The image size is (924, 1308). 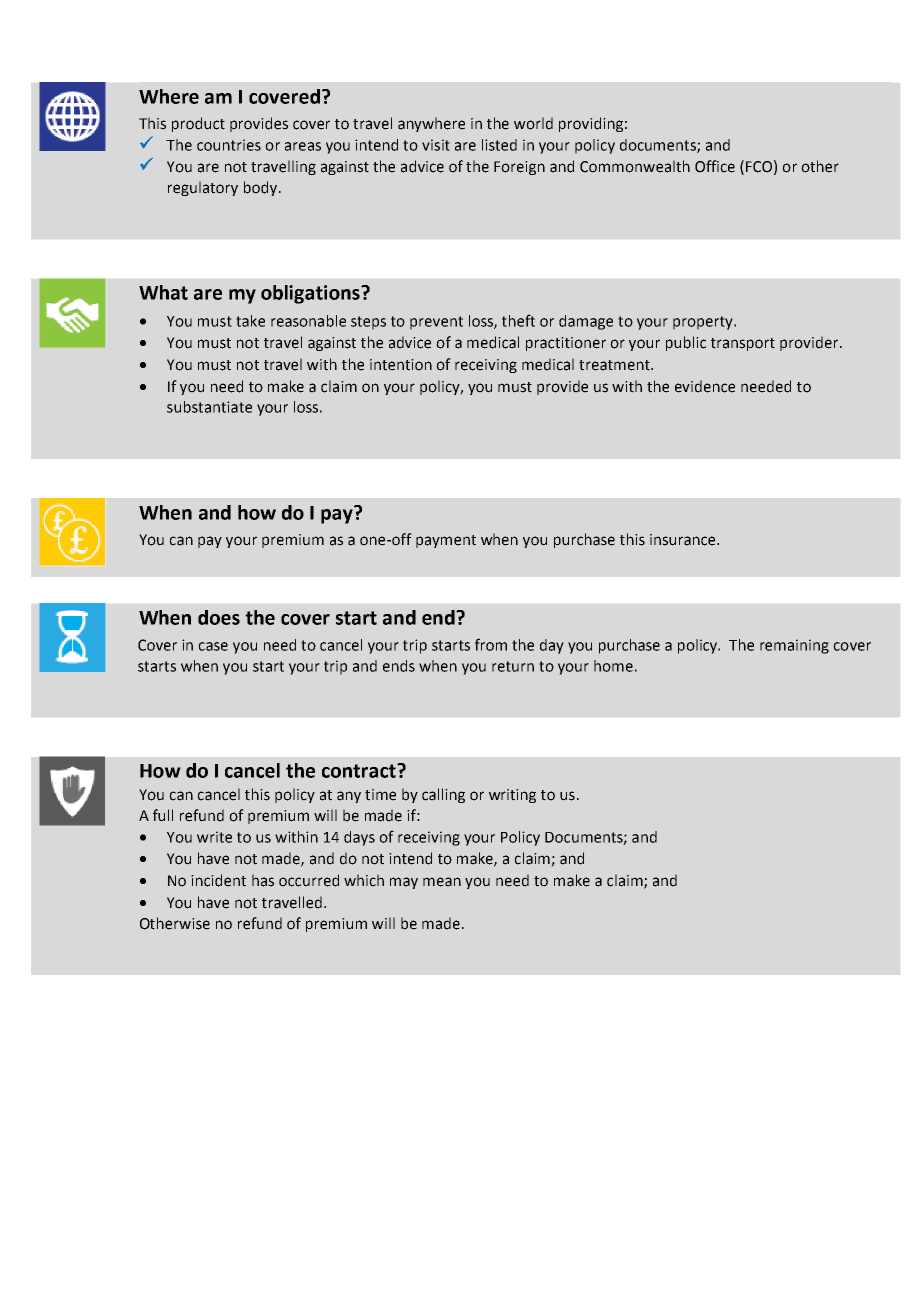 What do you see at coordinates (794, 646) in the document?
I see `remaining` at bounding box center [794, 646].
